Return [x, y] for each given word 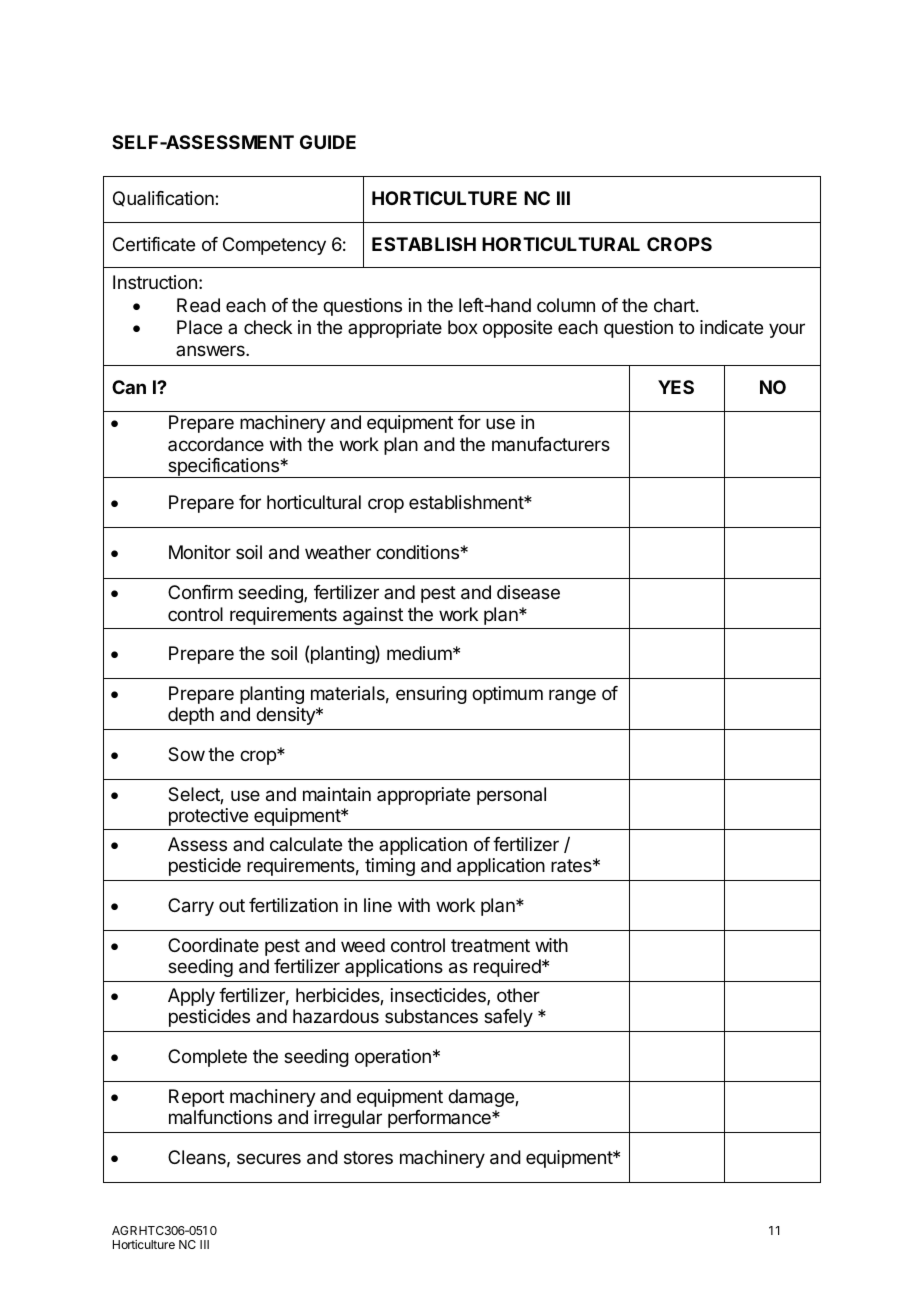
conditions [418, 552]
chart [675, 305]
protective [208, 817]
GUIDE [328, 142]
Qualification [164, 199]
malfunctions [220, 1117]
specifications [223, 468]
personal [511, 796]
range [572, 696]
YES [676, 387]
